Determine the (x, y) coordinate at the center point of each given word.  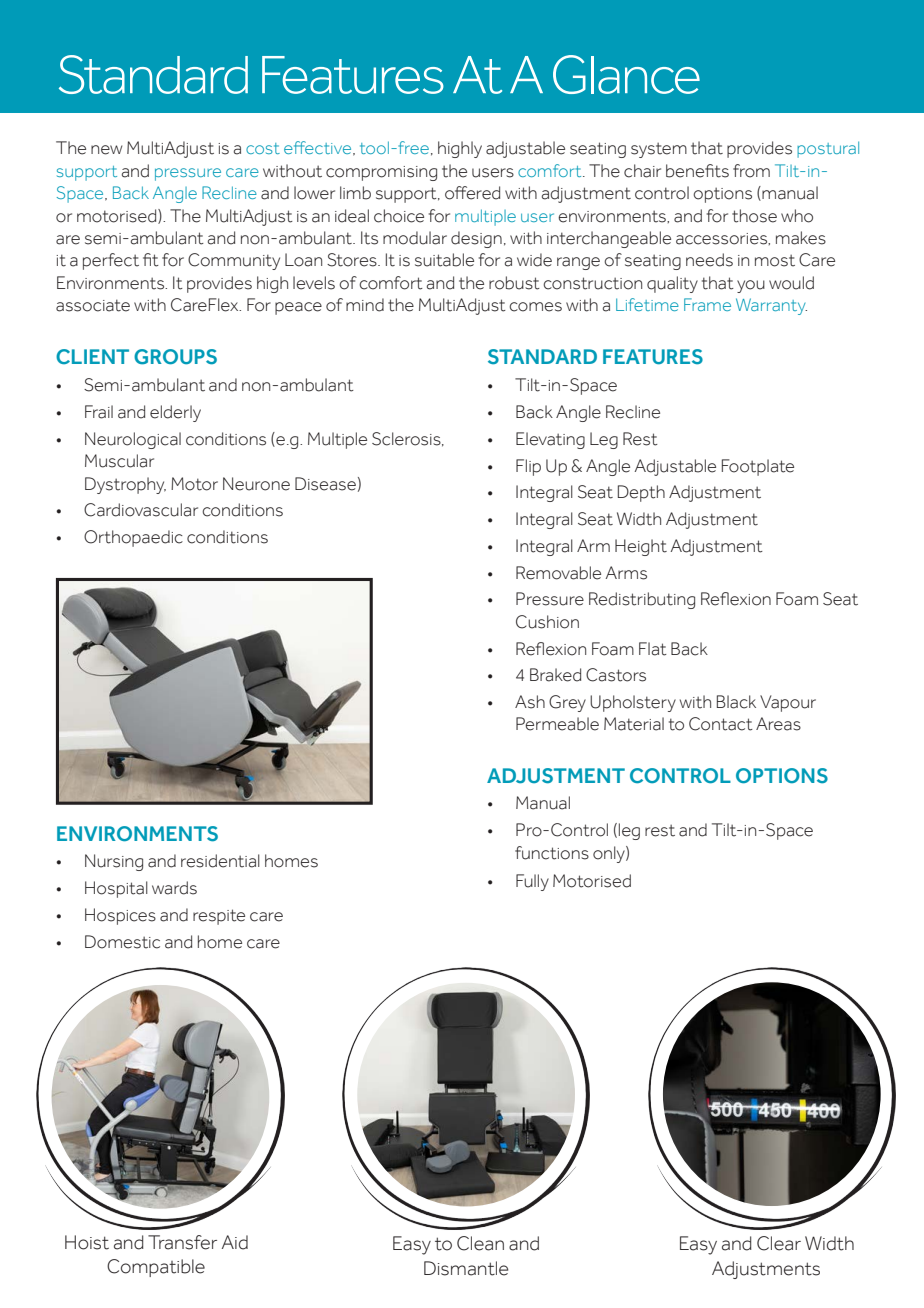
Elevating (550, 440)
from (751, 171)
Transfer (182, 1242)
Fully (532, 882)
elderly (175, 413)
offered (472, 193)
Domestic (122, 942)
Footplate (758, 467)
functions (552, 853)
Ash (530, 702)
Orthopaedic (133, 538)
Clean (480, 1243)
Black (736, 702)
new (106, 150)
